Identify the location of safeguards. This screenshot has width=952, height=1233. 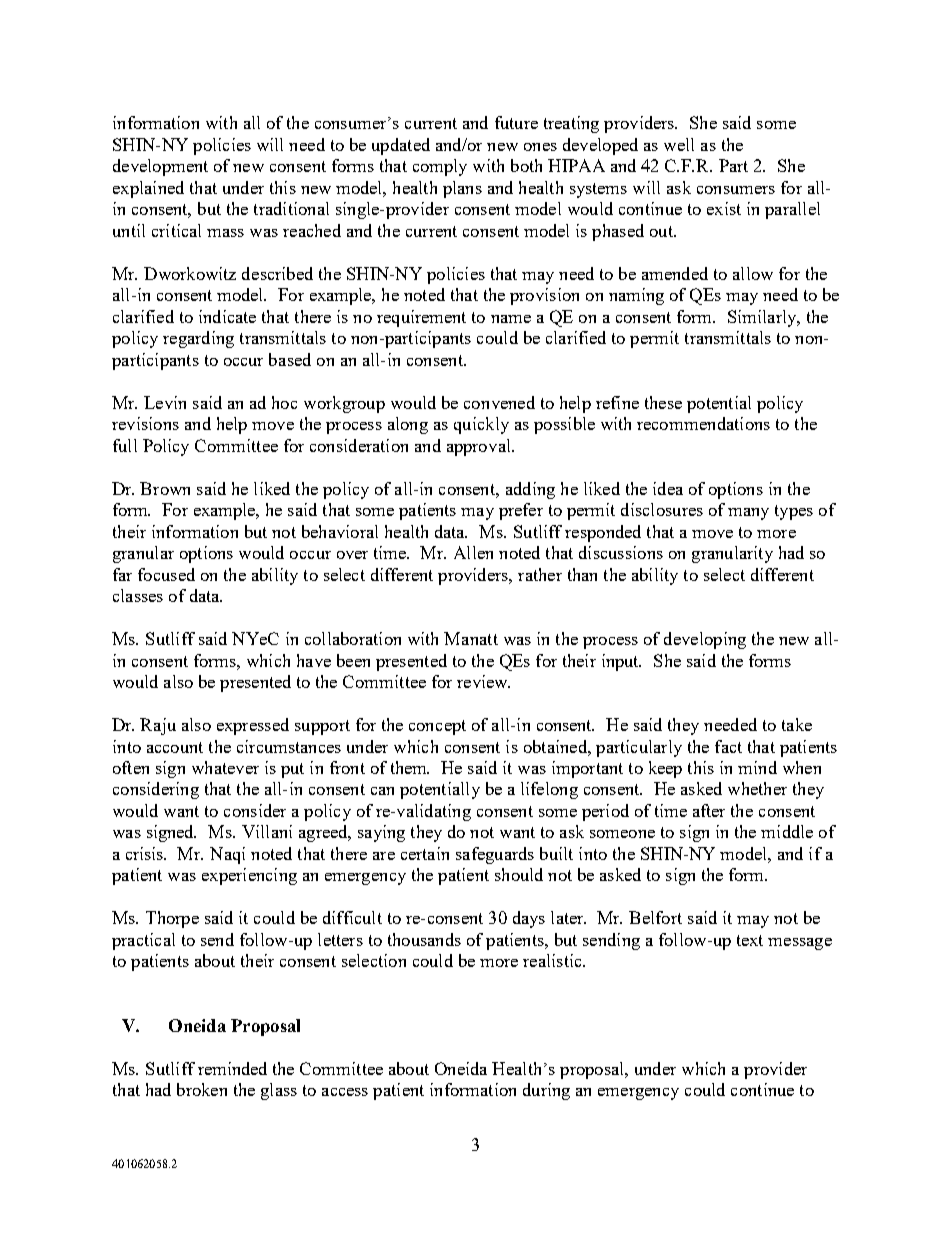
(495, 855).
